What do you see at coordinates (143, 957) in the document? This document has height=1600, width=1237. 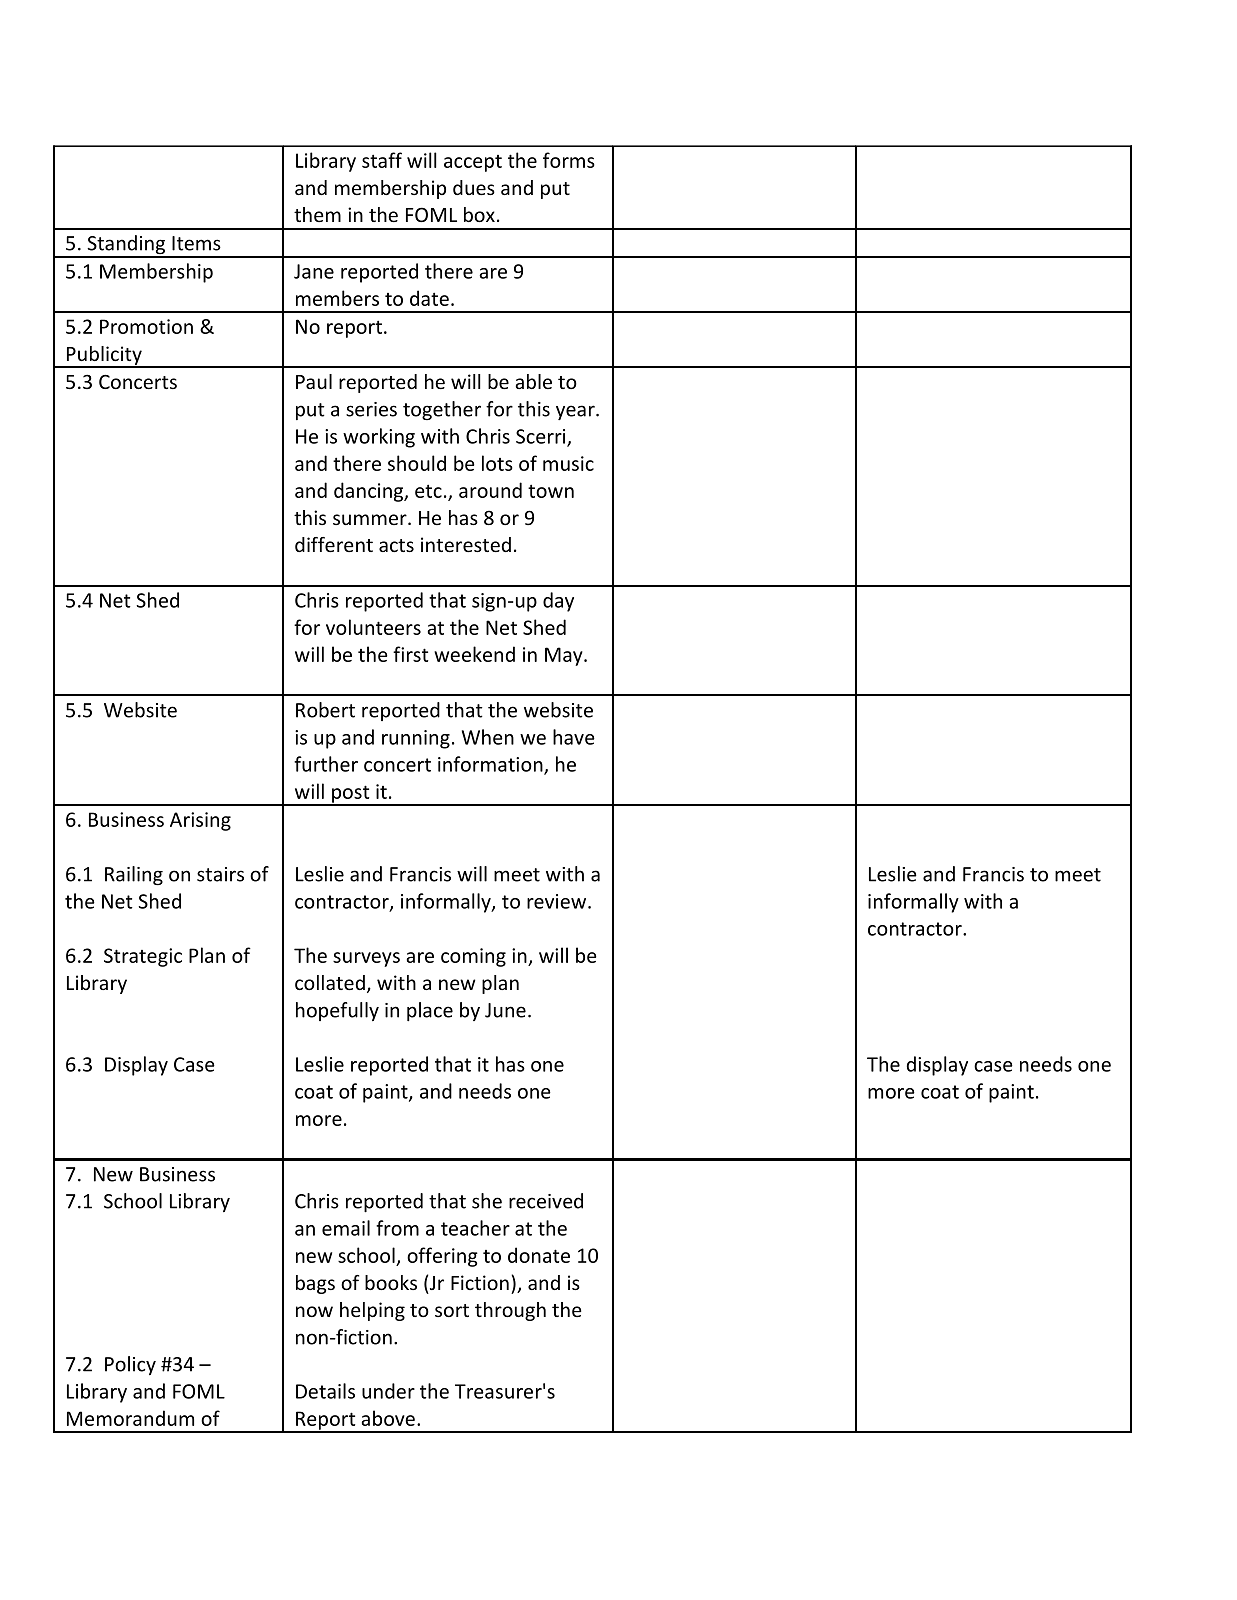 I see `Strategic` at bounding box center [143, 957].
